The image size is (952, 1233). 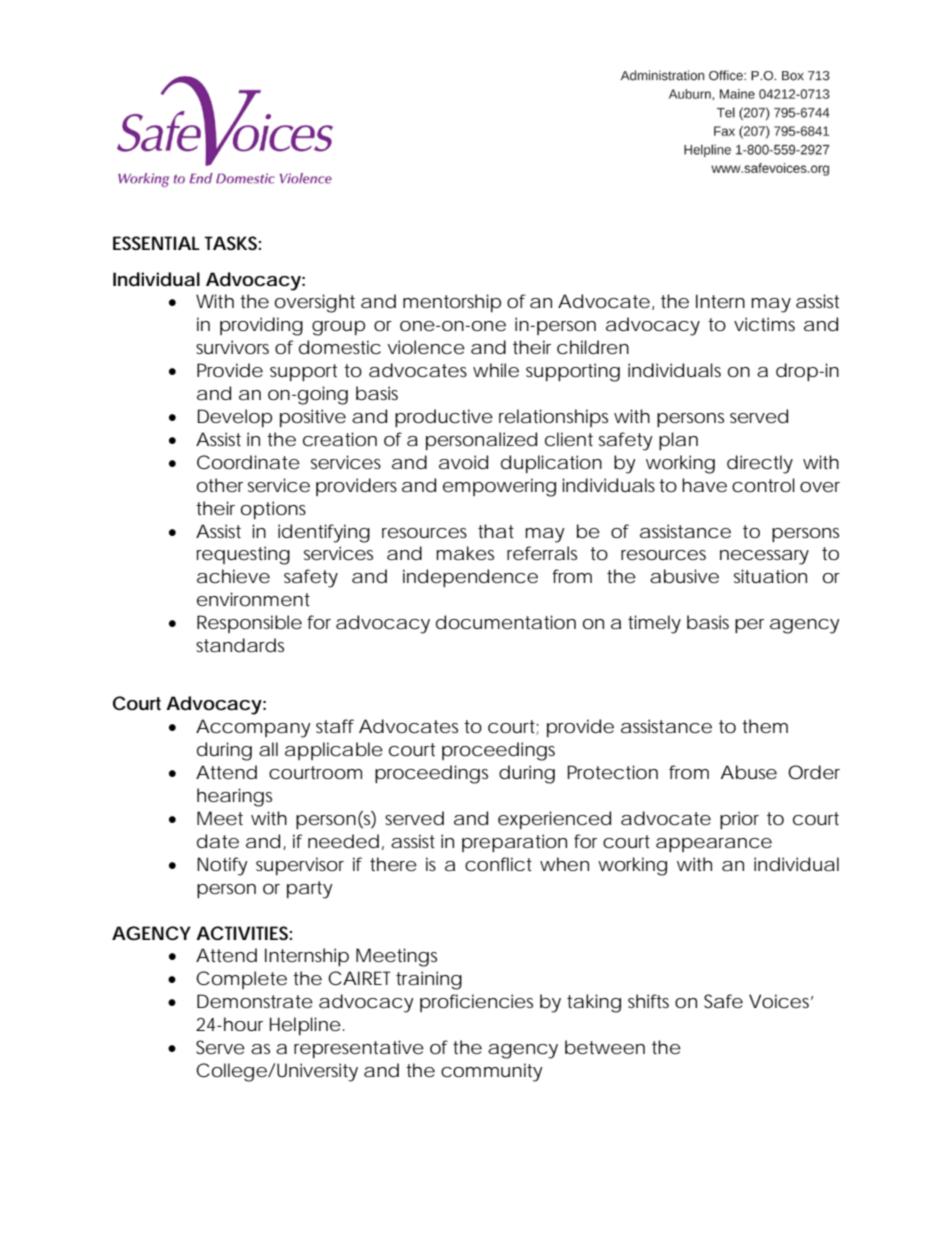 What do you see at coordinates (654, 624) in the document?
I see `timely` at bounding box center [654, 624].
